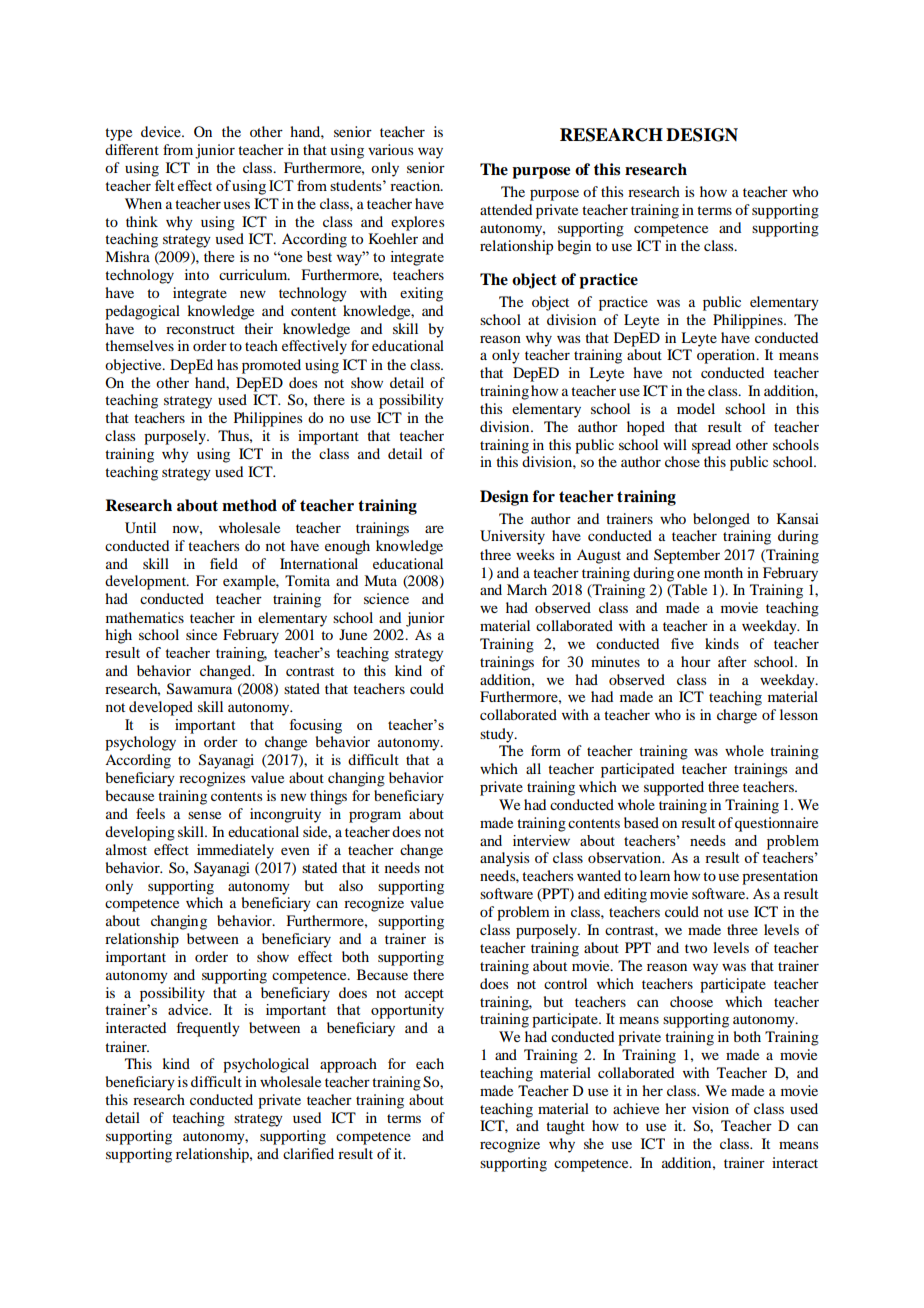 The image size is (924, 1308). I want to click on since, so click(201, 634).
